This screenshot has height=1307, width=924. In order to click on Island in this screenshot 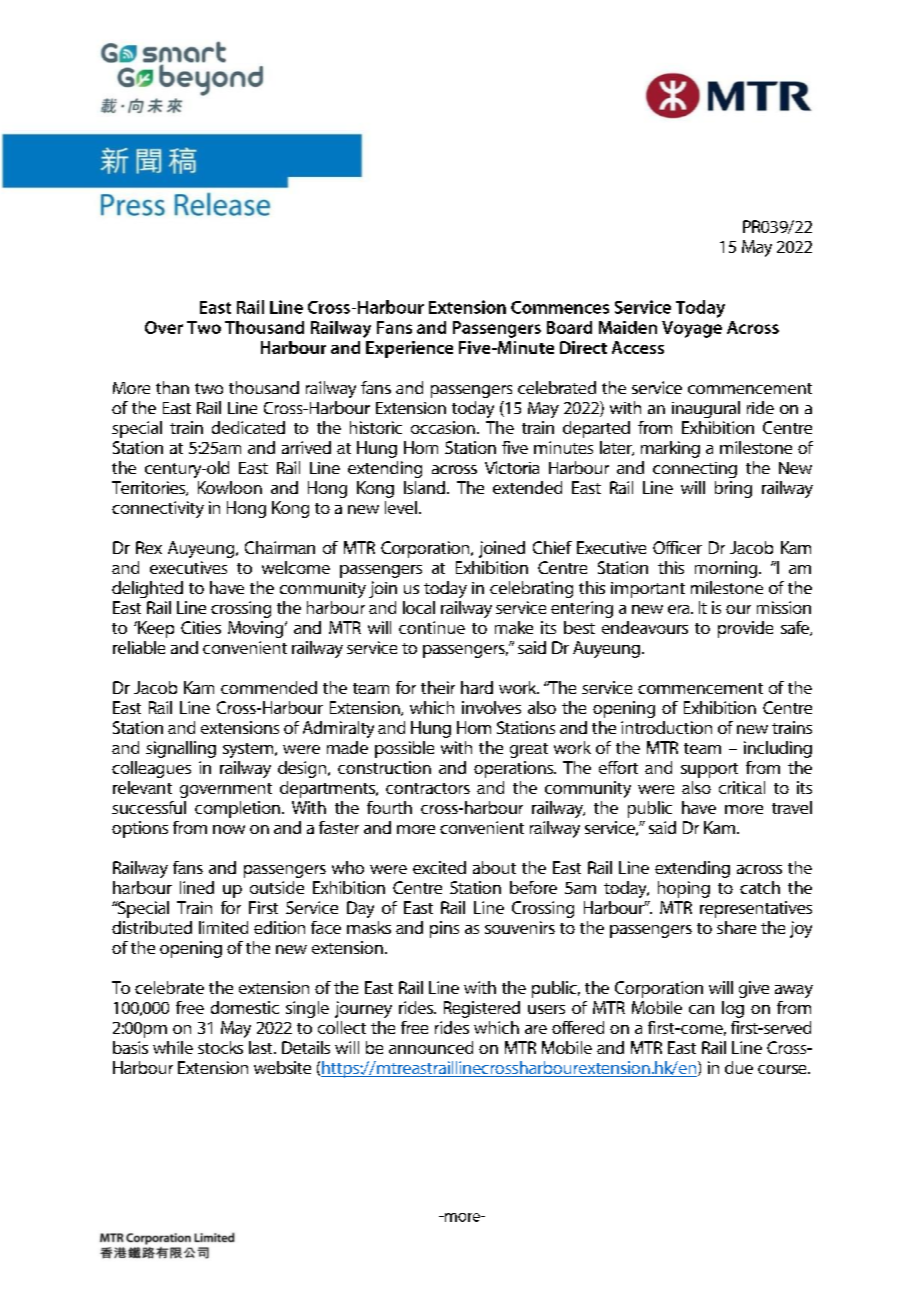, I will do `click(424, 487)`.
